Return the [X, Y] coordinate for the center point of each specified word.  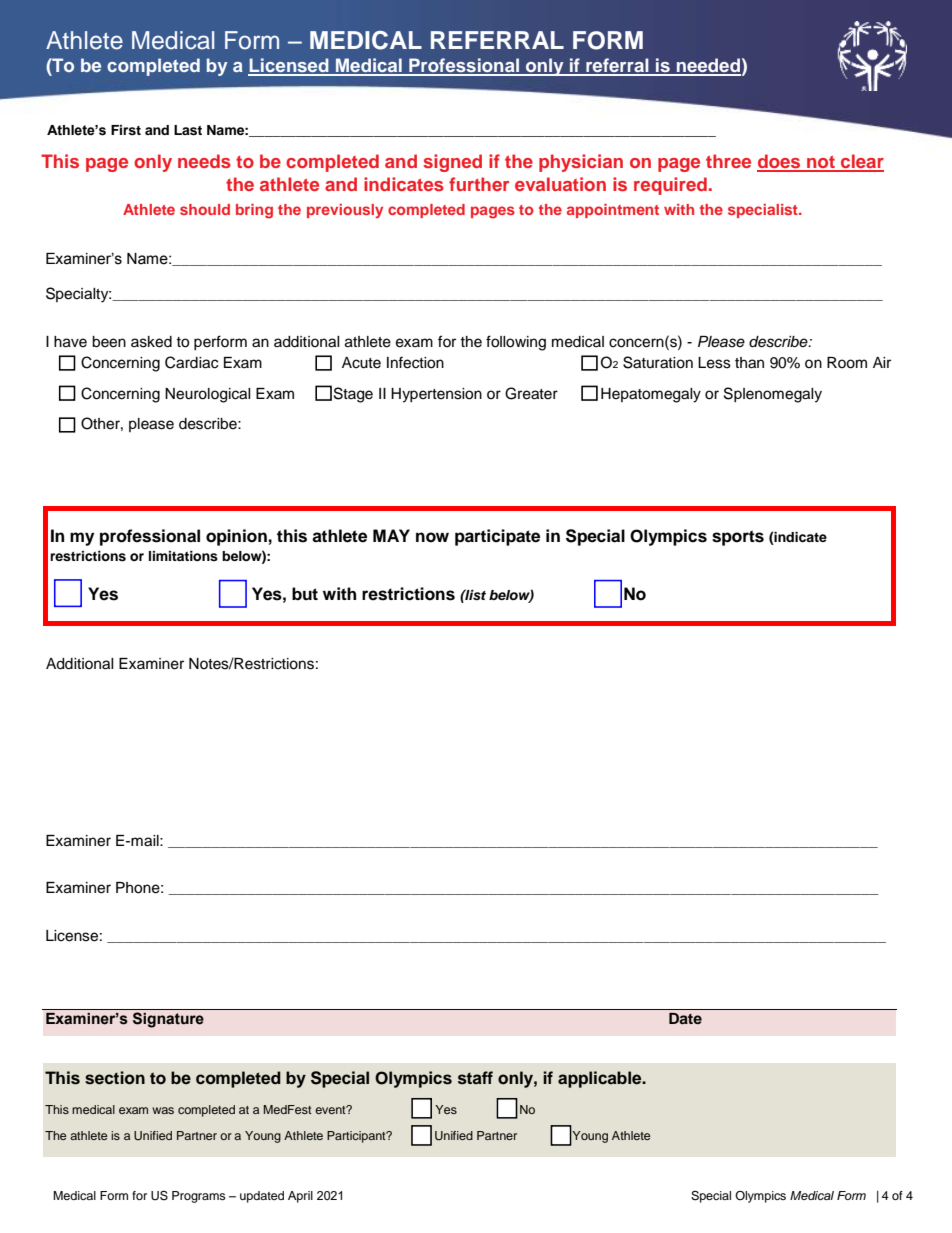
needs [204, 161]
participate [497, 537]
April [300, 1197]
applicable [601, 1079]
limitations [183, 556]
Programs [199, 1197]
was [163, 1110]
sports [738, 538]
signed [452, 163]
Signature [168, 1020]
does [780, 162]
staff [475, 1078]
